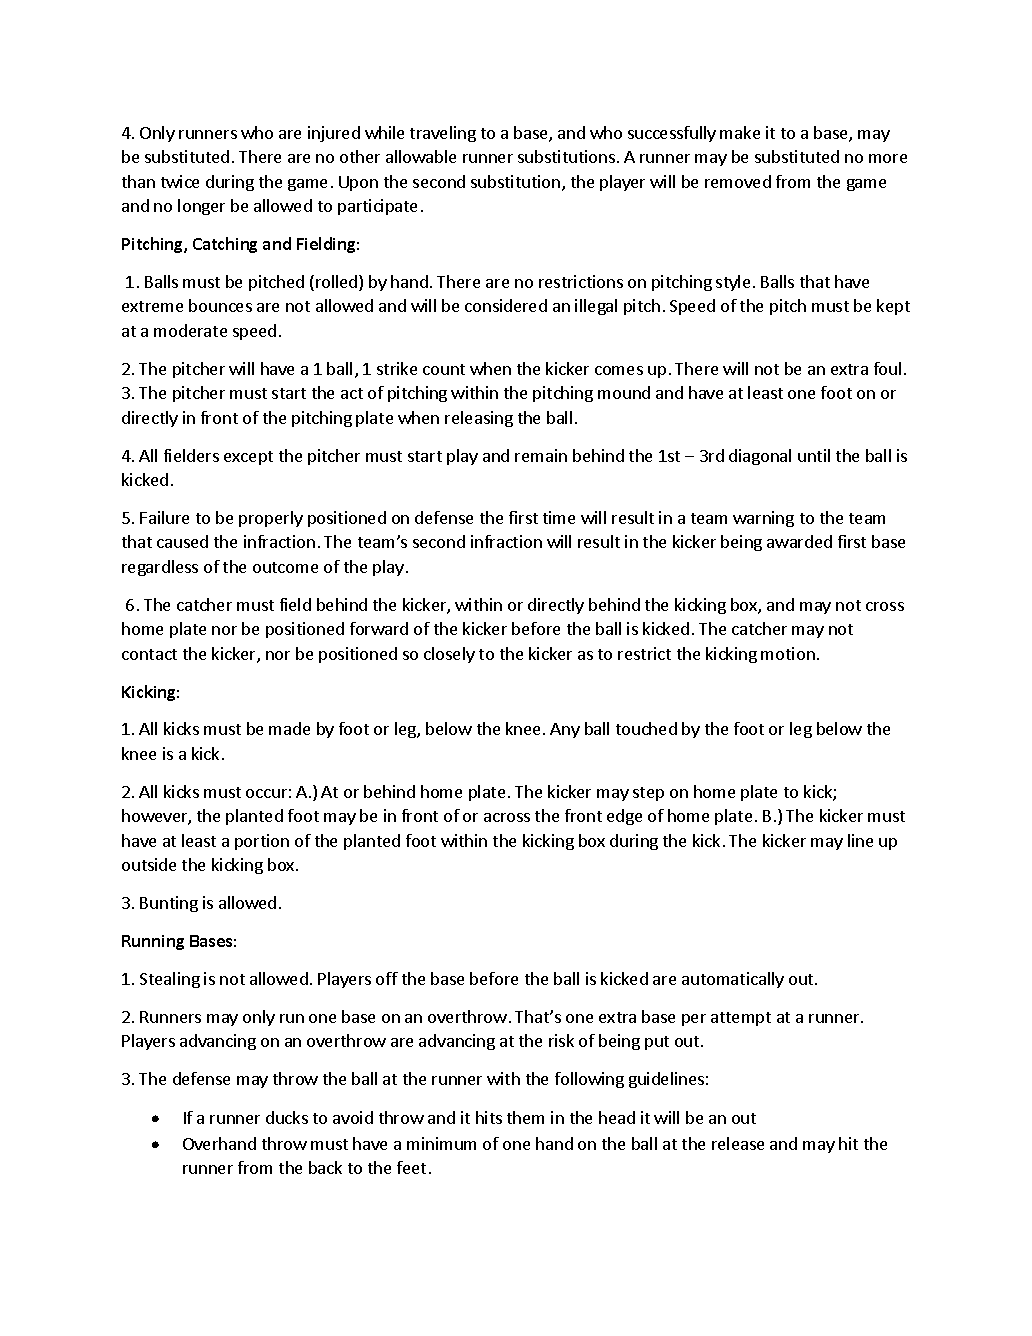 This document has height=1336, width=1032. What do you see at coordinates (738, 181) in the document?
I see `removed` at bounding box center [738, 181].
